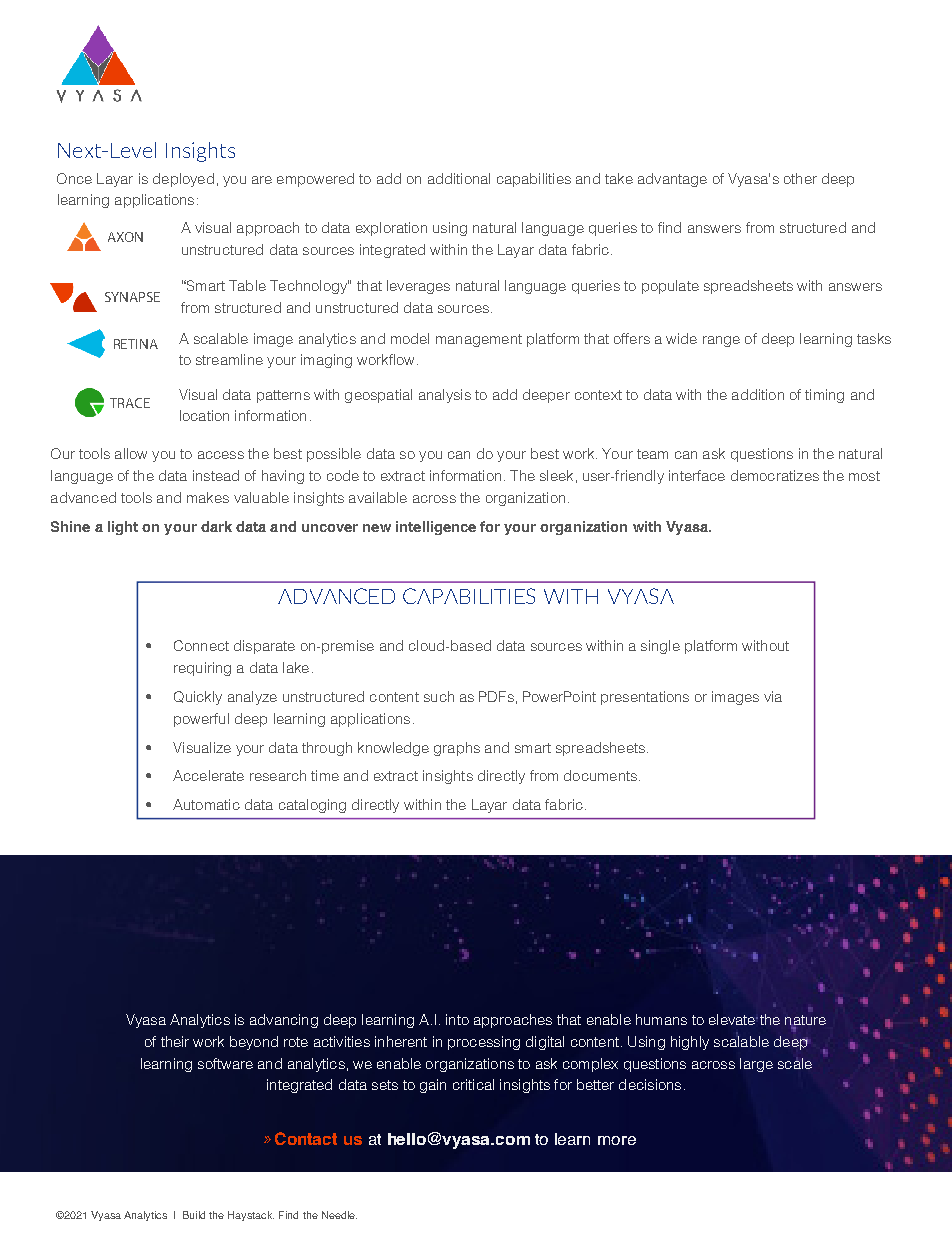  I want to click on analysis, so click(445, 396).
